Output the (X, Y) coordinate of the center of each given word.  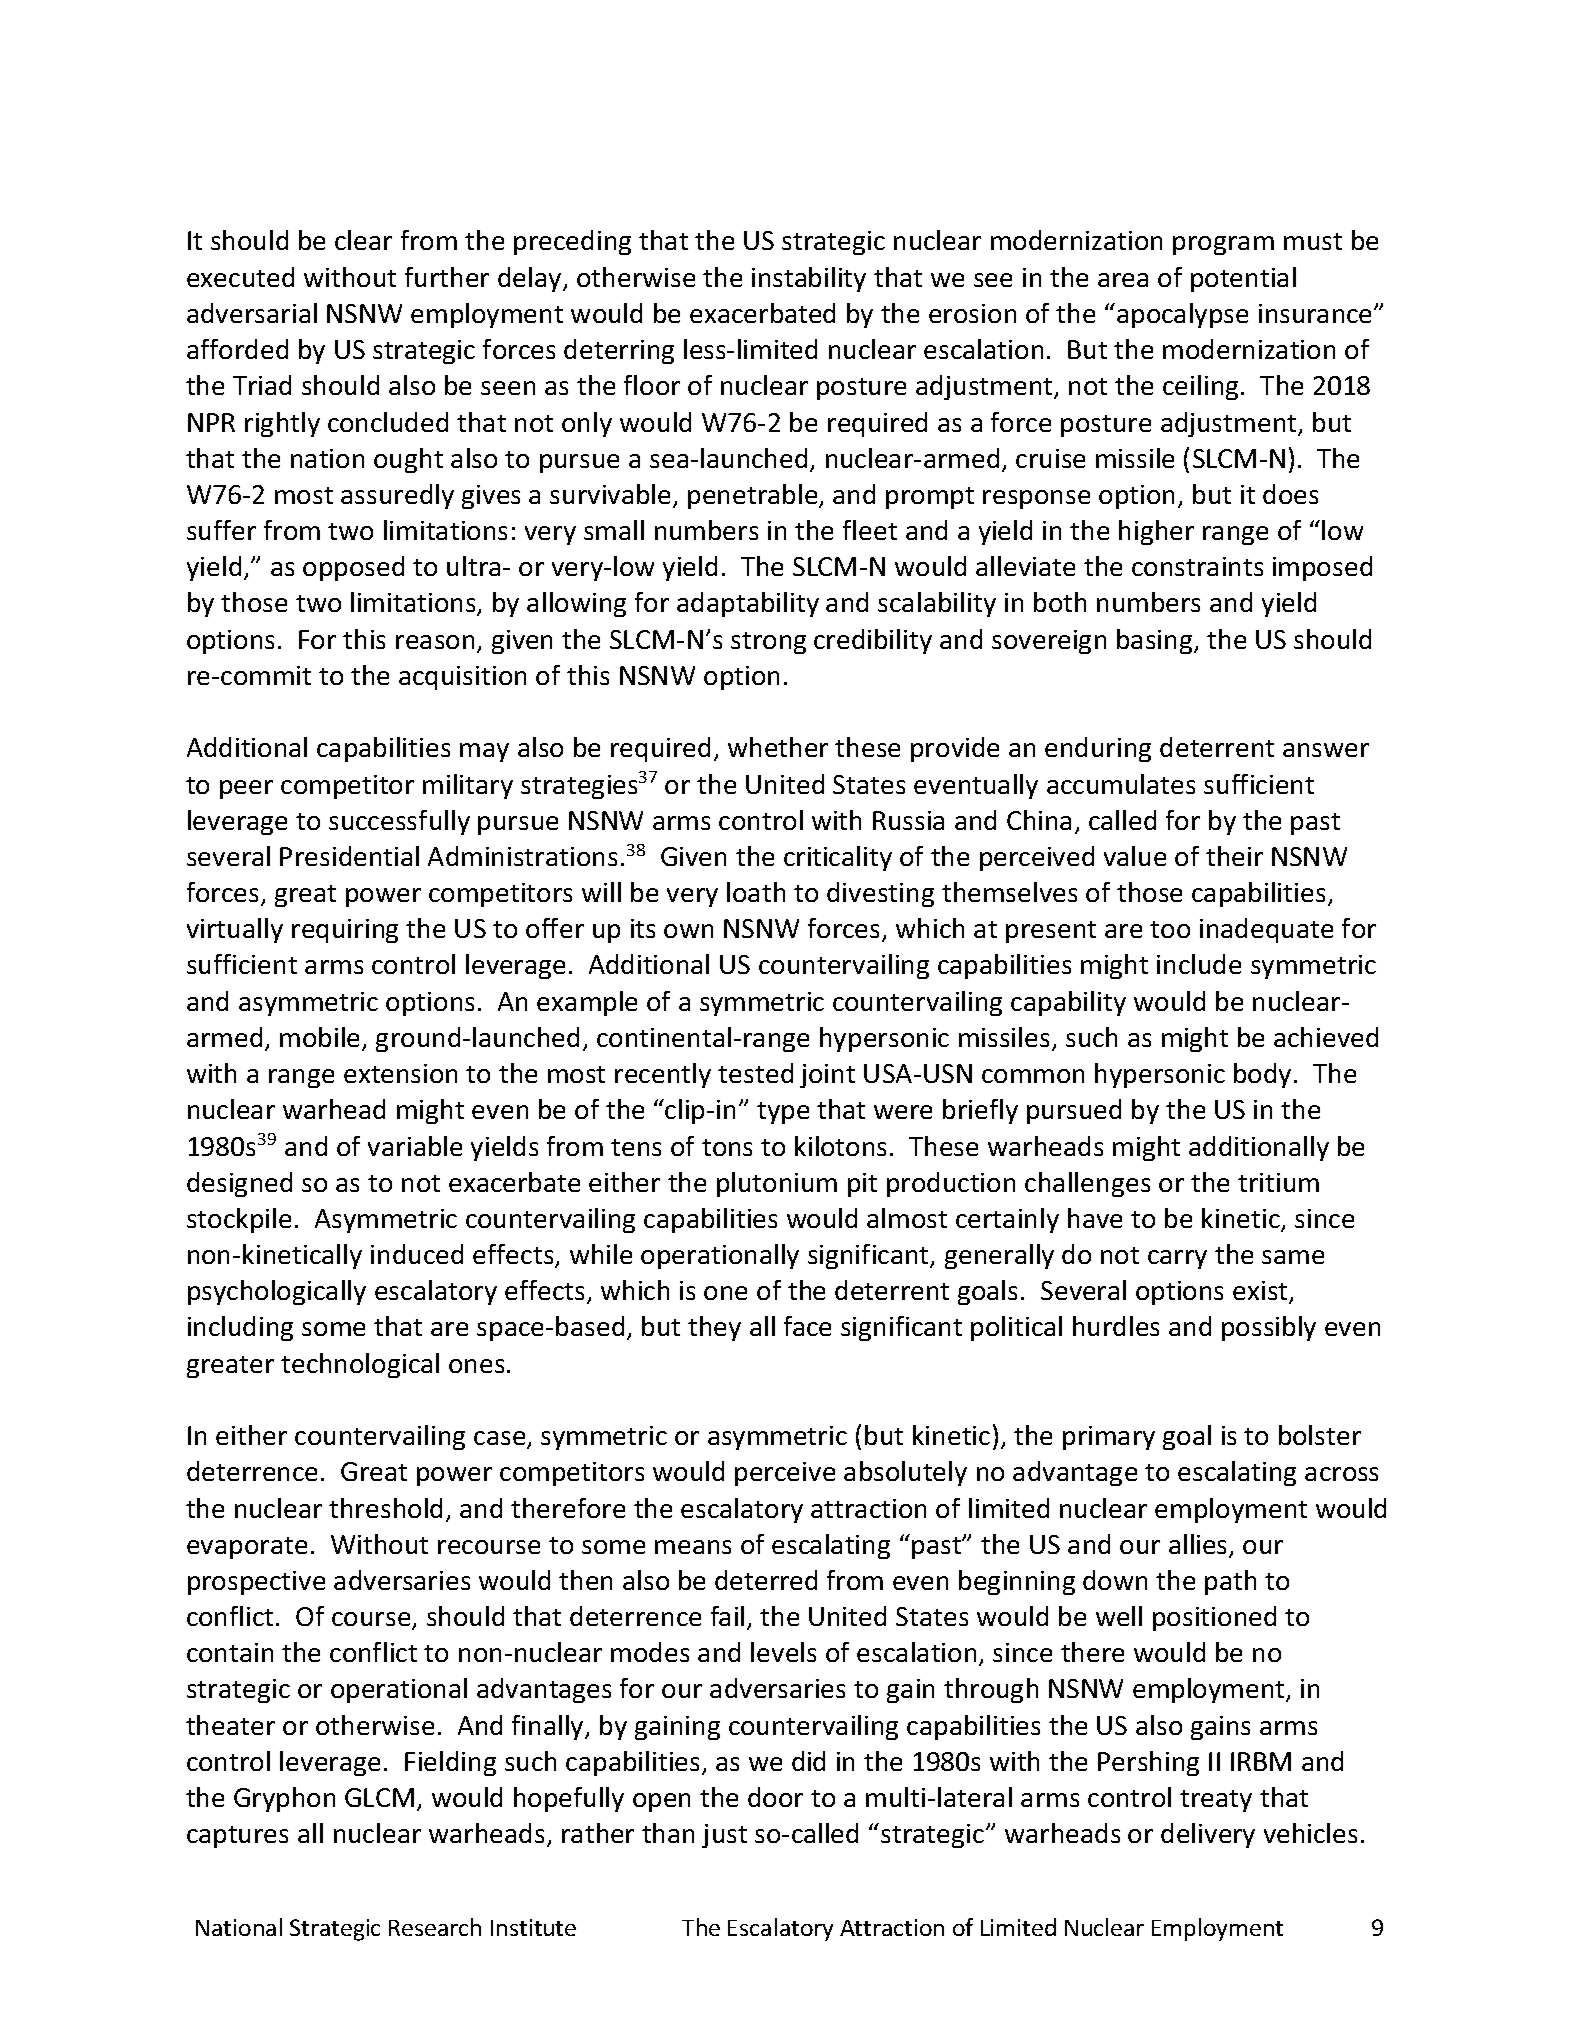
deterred (766, 1580)
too (1170, 929)
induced (417, 1254)
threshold (385, 1508)
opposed (353, 568)
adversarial (252, 313)
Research (435, 1927)
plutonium (777, 1184)
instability (809, 279)
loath (756, 892)
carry (1177, 1259)
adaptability (748, 604)
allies (1199, 1545)
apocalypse (1182, 315)
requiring (345, 931)
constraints (1197, 566)
